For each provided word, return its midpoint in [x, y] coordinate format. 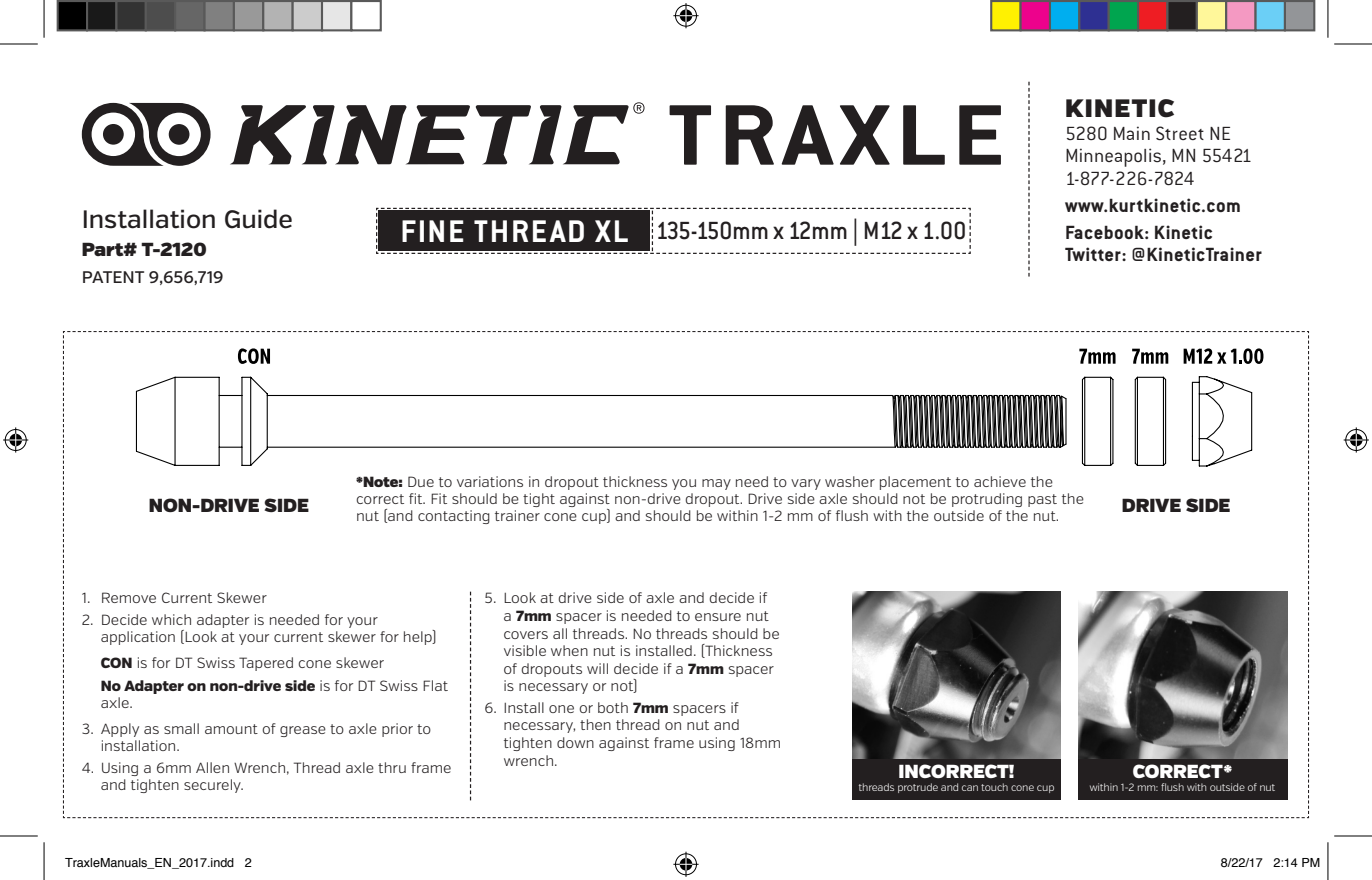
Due [421, 481]
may [716, 484]
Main [1132, 133]
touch [994, 787]
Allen [212, 767]
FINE [433, 231]
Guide [258, 219]
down [575, 742]
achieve [1000, 481]
